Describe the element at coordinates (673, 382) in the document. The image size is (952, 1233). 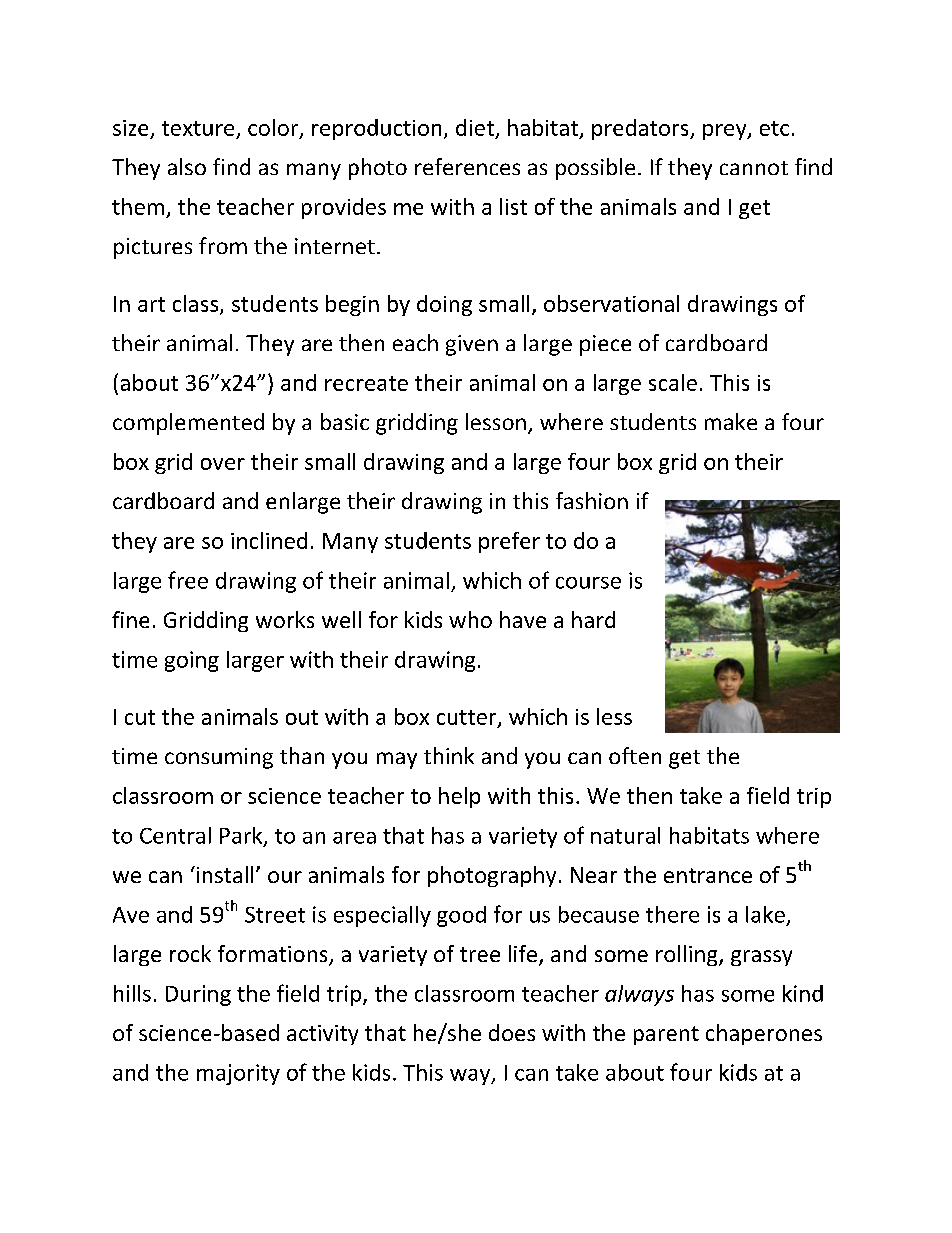
I see `scale` at that location.
